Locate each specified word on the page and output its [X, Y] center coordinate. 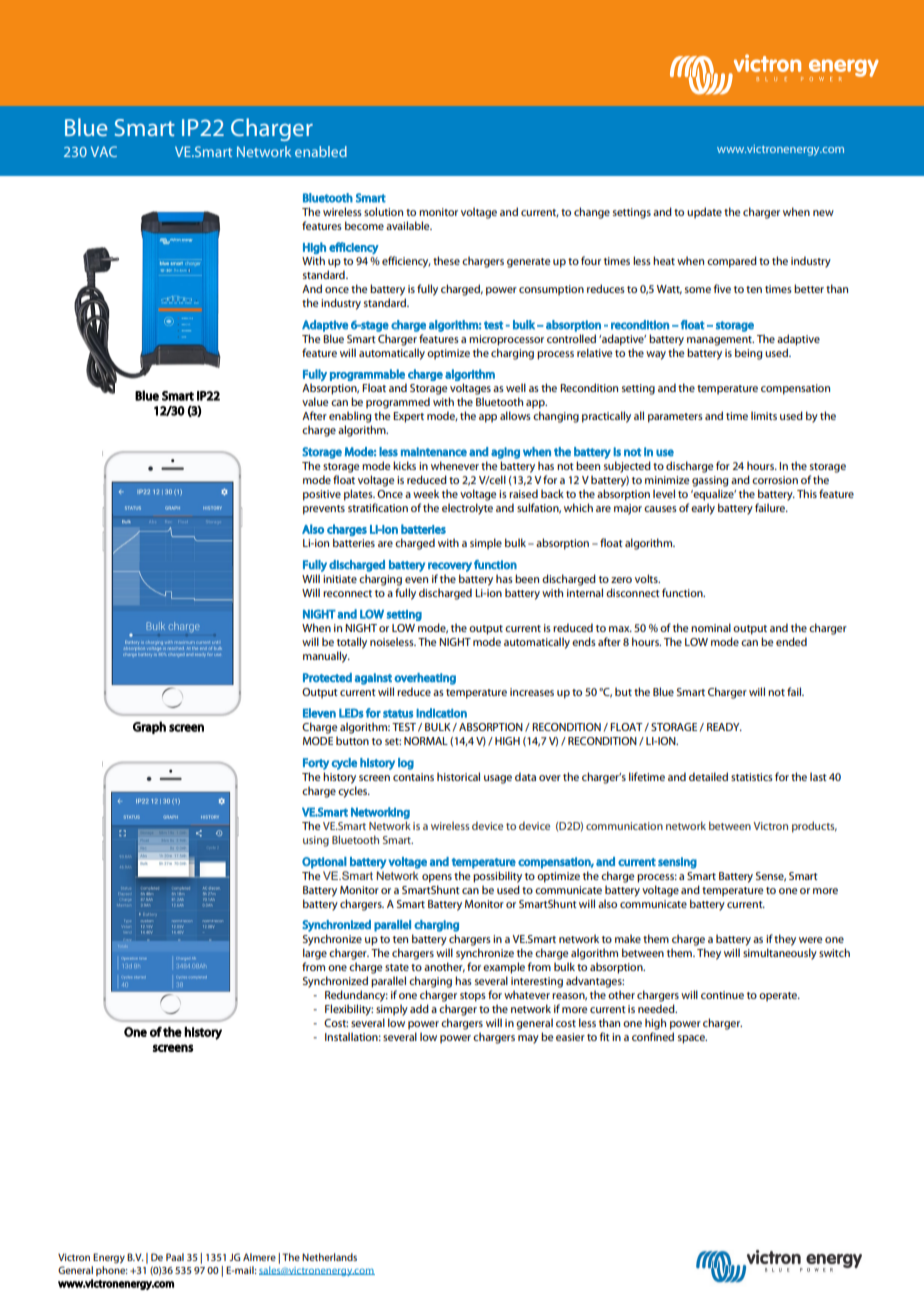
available [409, 225]
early [703, 509]
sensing [677, 863]
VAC [104, 151]
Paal [175, 1257]
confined [653, 1036]
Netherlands [329, 1257]
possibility [497, 877]
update [704, 213]
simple [486, 544]
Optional [324, 863]
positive [322, 495]
